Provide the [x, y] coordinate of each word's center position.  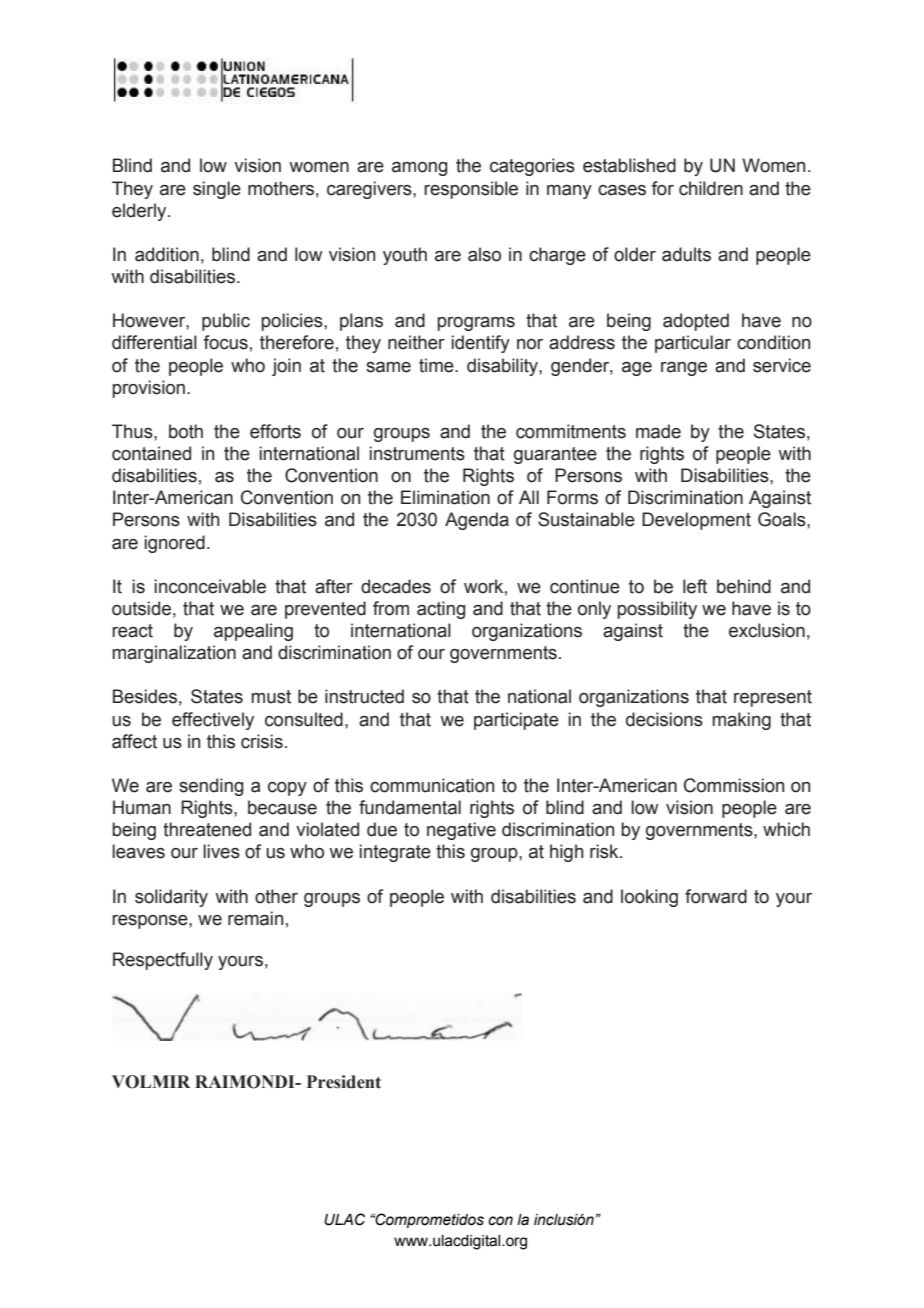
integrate [395, 853]
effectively [213, 721]
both [186, 431]
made [658, 431]
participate [516, 721]
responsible [471, 190]
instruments [417, 453]
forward [716, 896]
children [711, 188]
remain [255, 918]
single [217, 190]
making [742, 721]
